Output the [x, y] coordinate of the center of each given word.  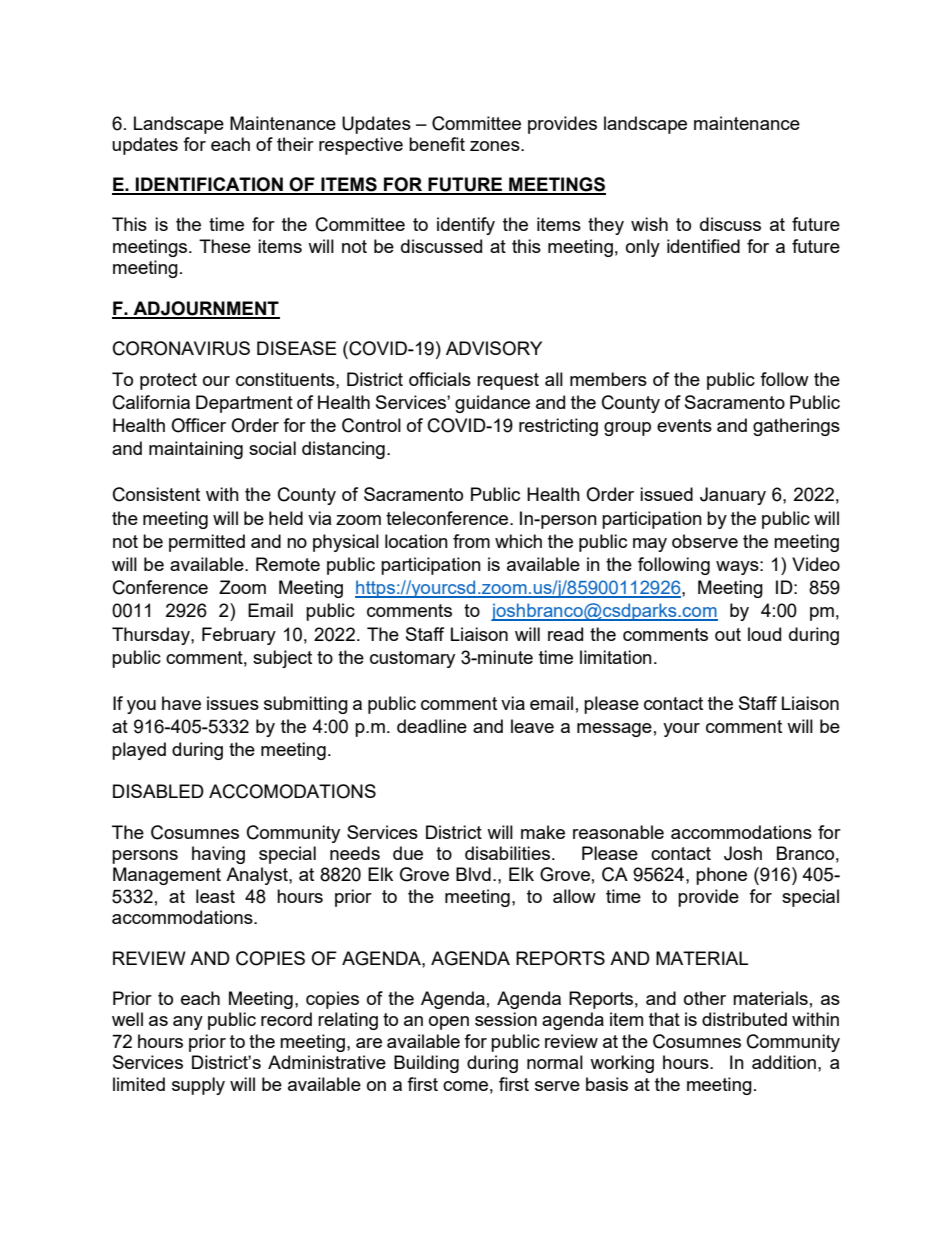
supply [198, 1086]
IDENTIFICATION [209, 185]
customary [412, 659]
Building [426, 1064]
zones [496, 146]
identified [703, 246]
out [728, 634]
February [239, 636]
